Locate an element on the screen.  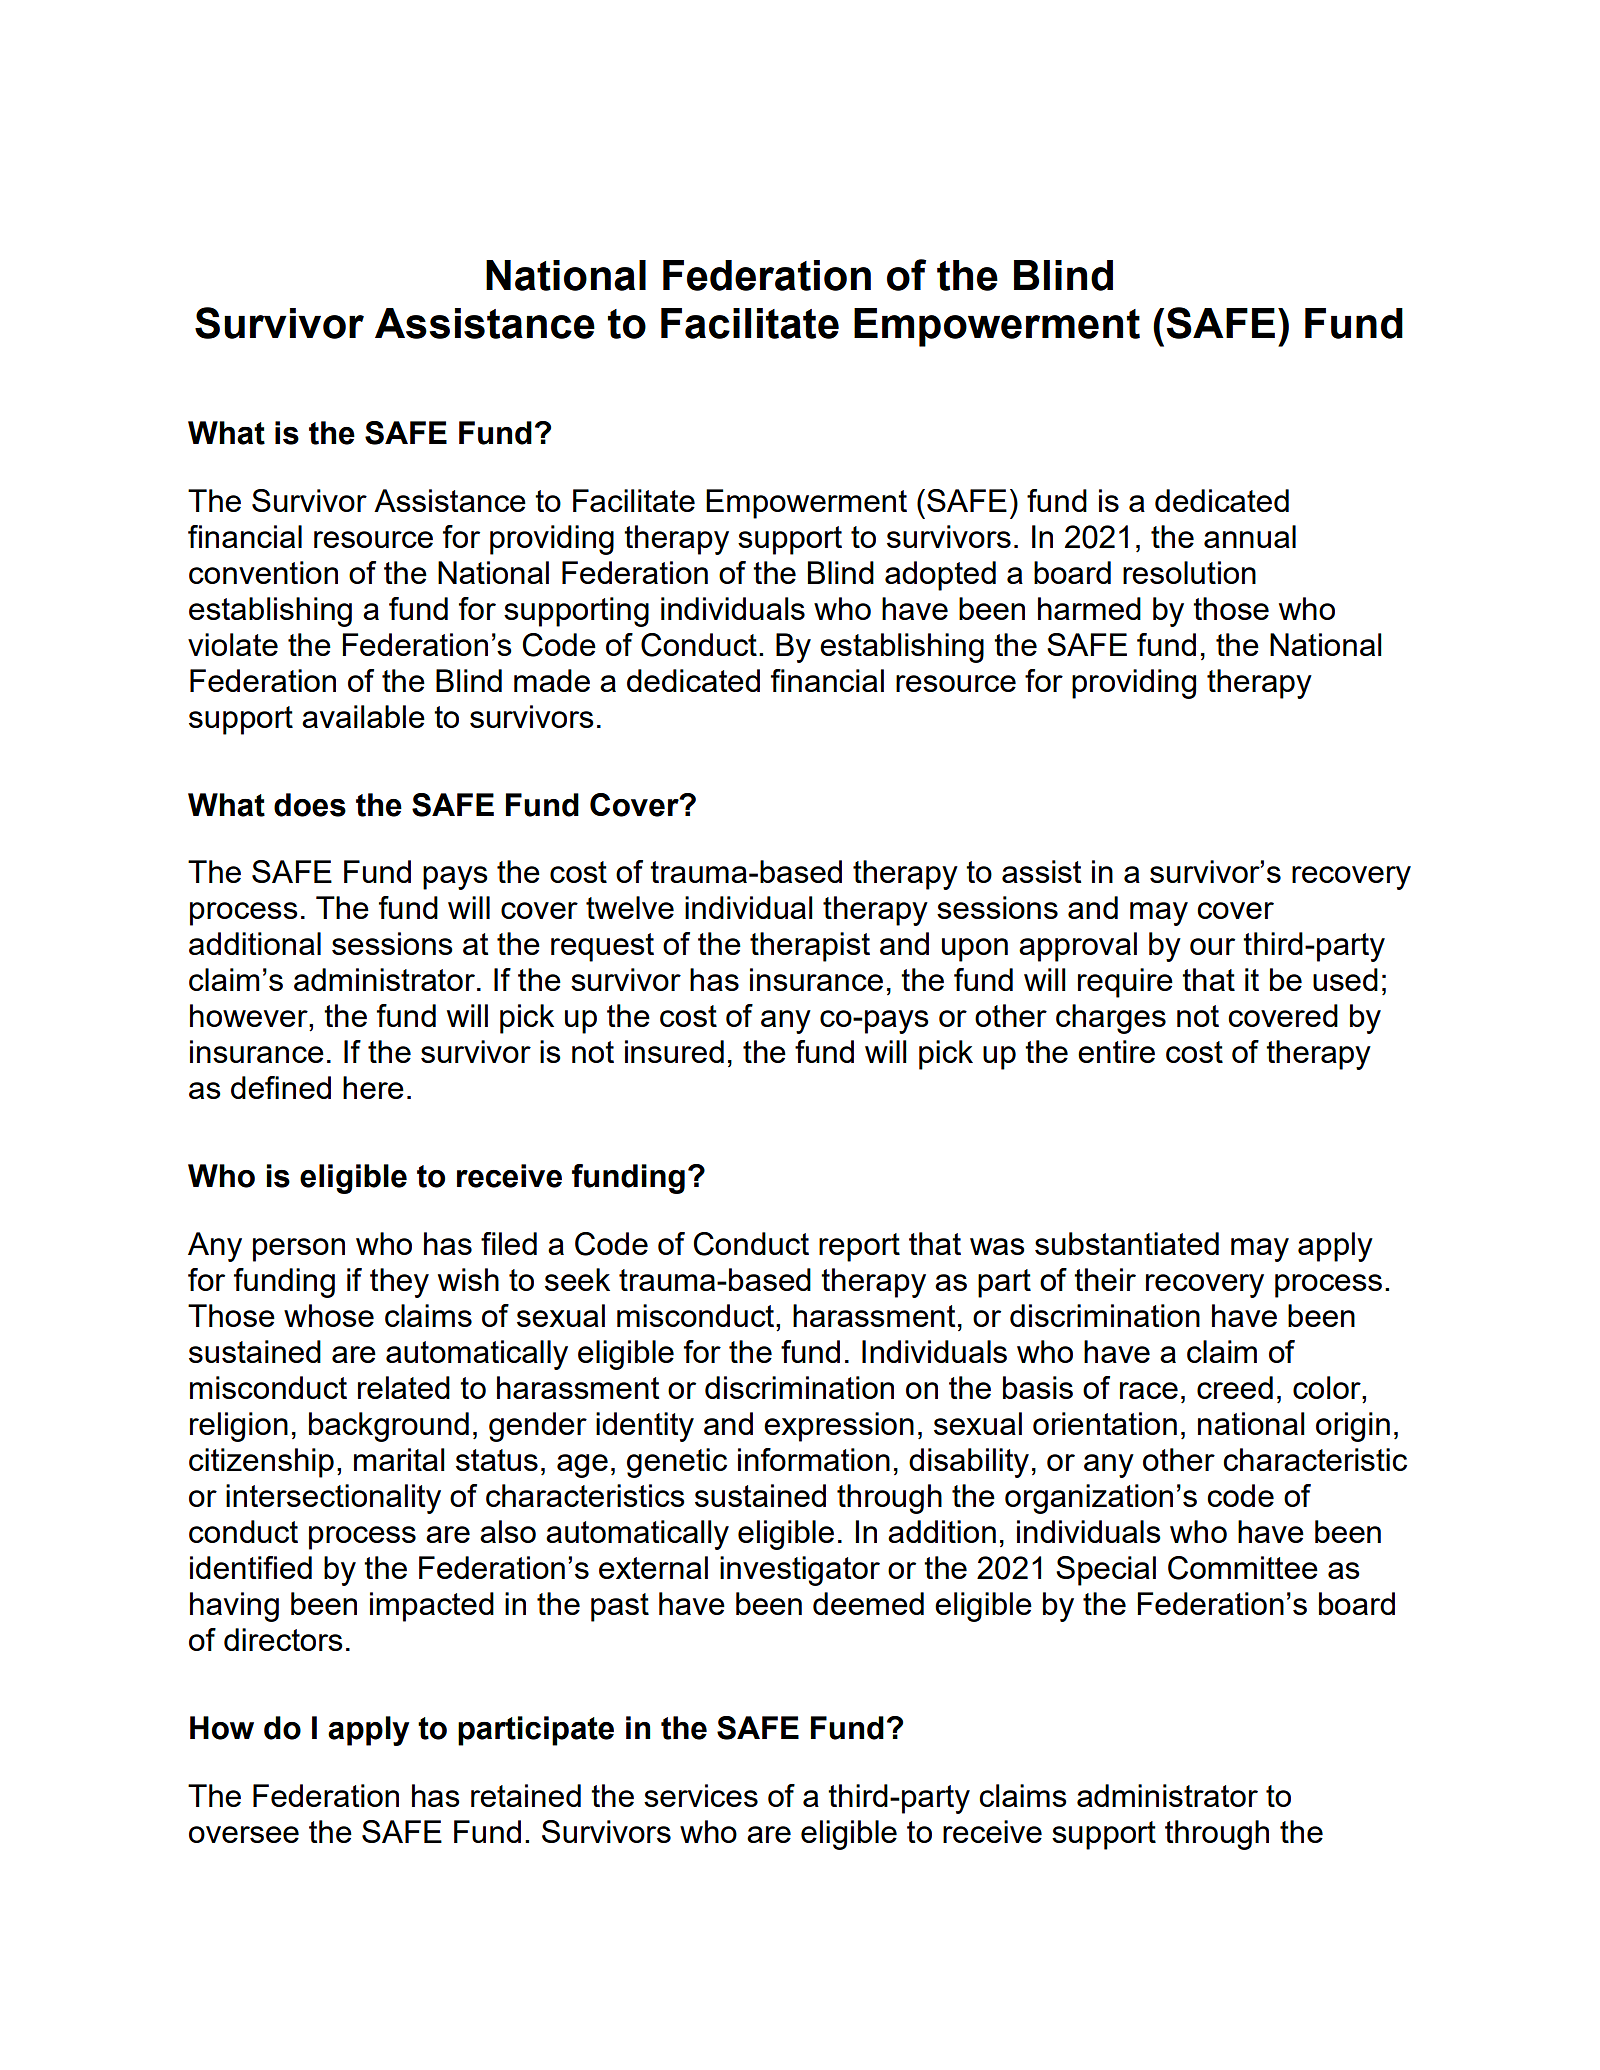
resolution is located at coordinates (1189, 572).
